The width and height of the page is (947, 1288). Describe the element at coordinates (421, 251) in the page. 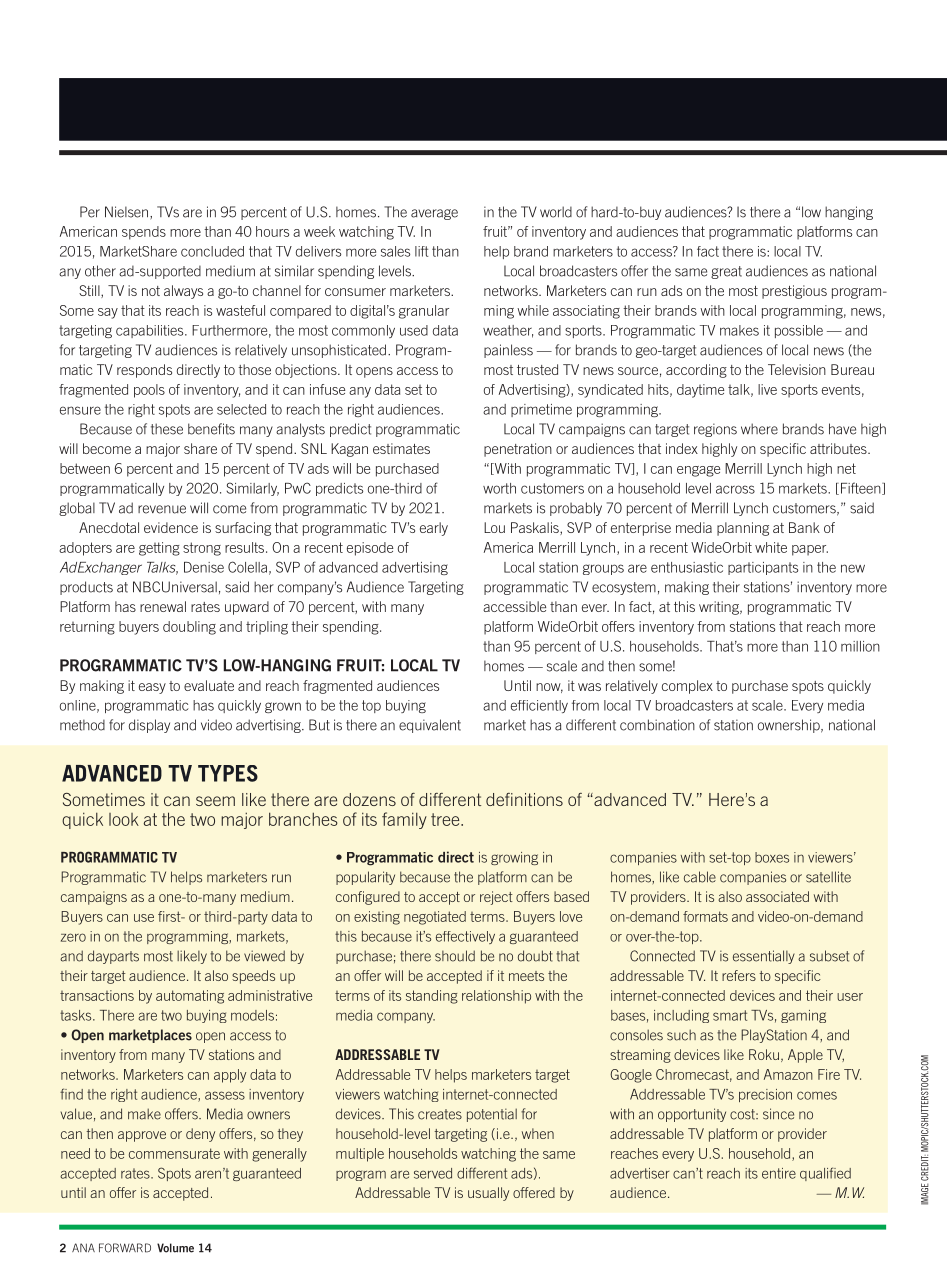

I see `lift` at that location.
